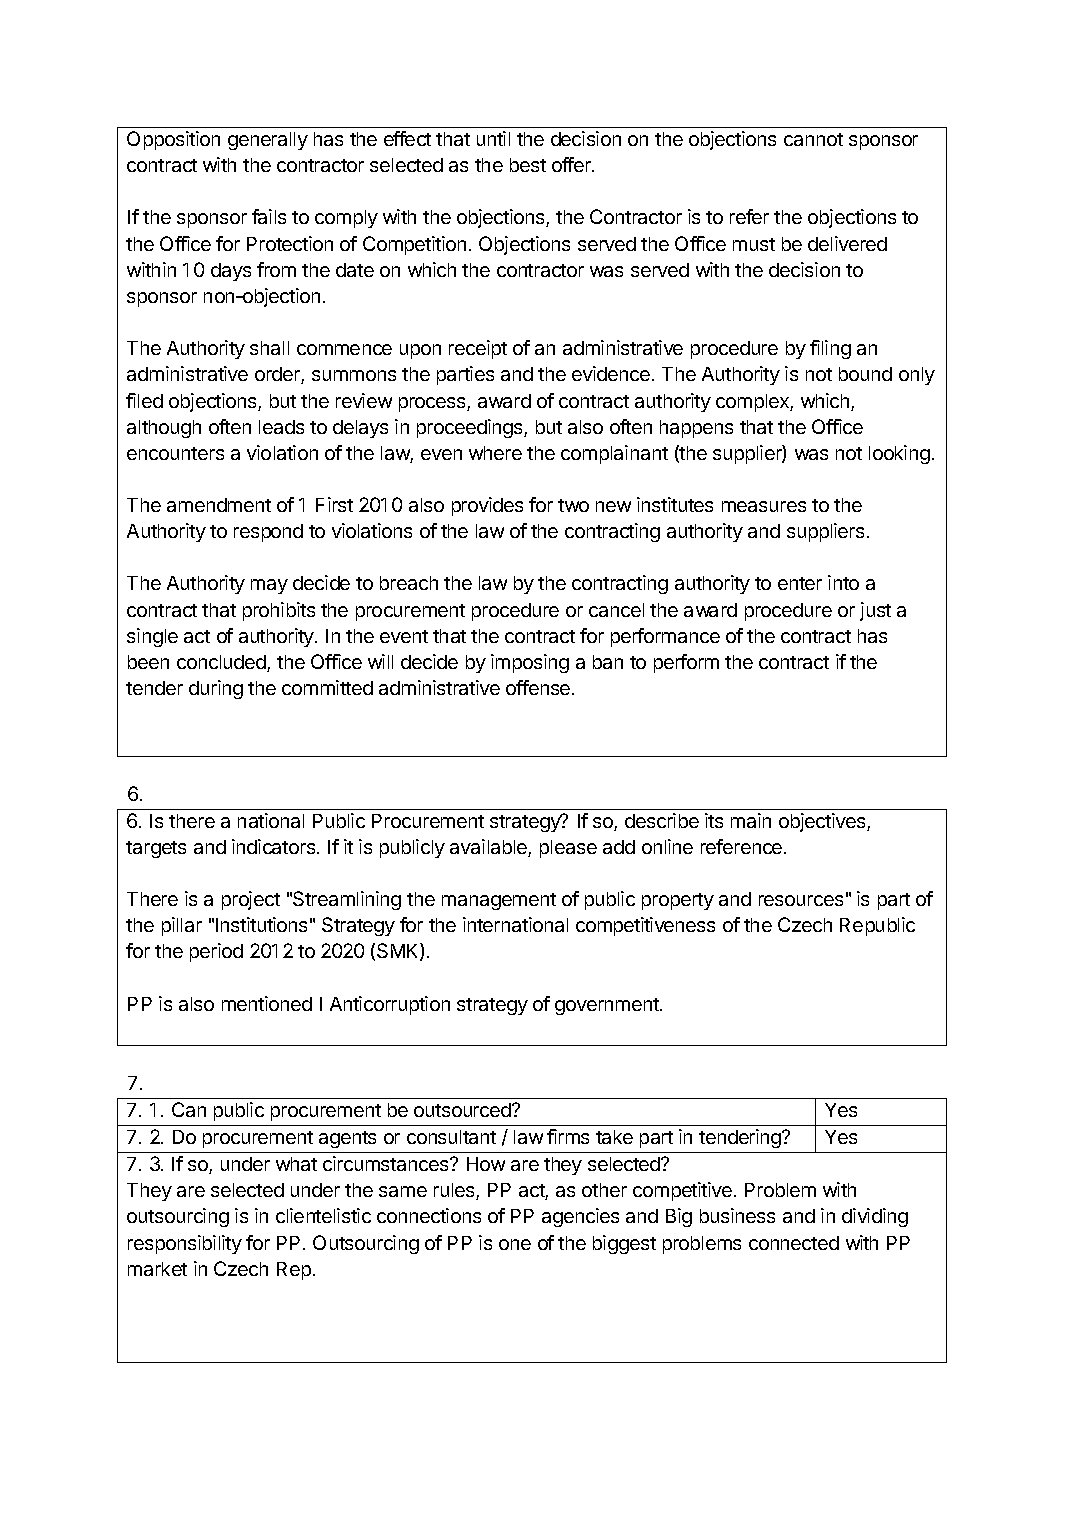 Image resolution: width=1070 pixels, height=1513 pixels. I want to click on cannot, so click(813, 139).
